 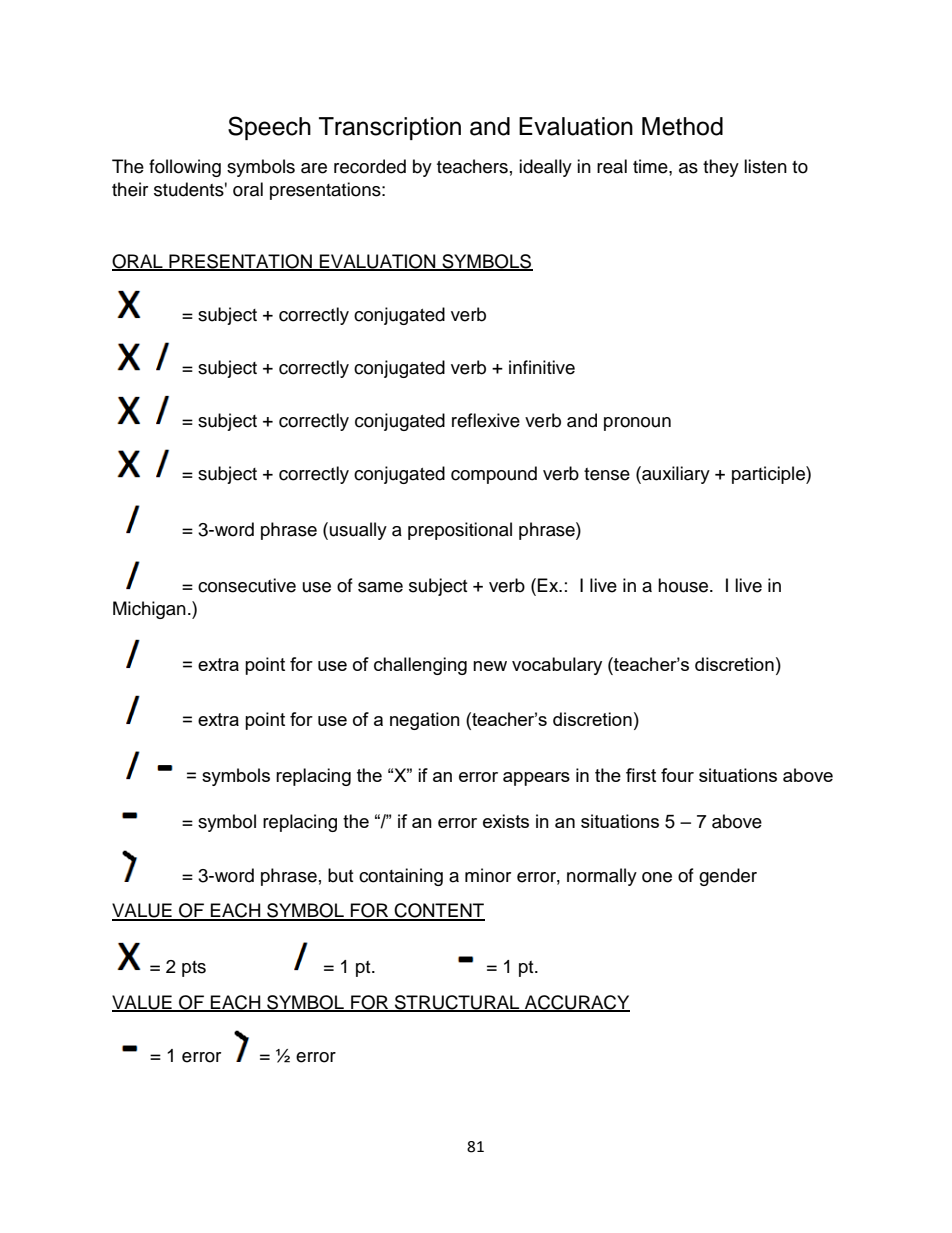 What do you see at coordinates (721, 168) in the screenshot?
I see `they` at bounding box center [721, 168].
